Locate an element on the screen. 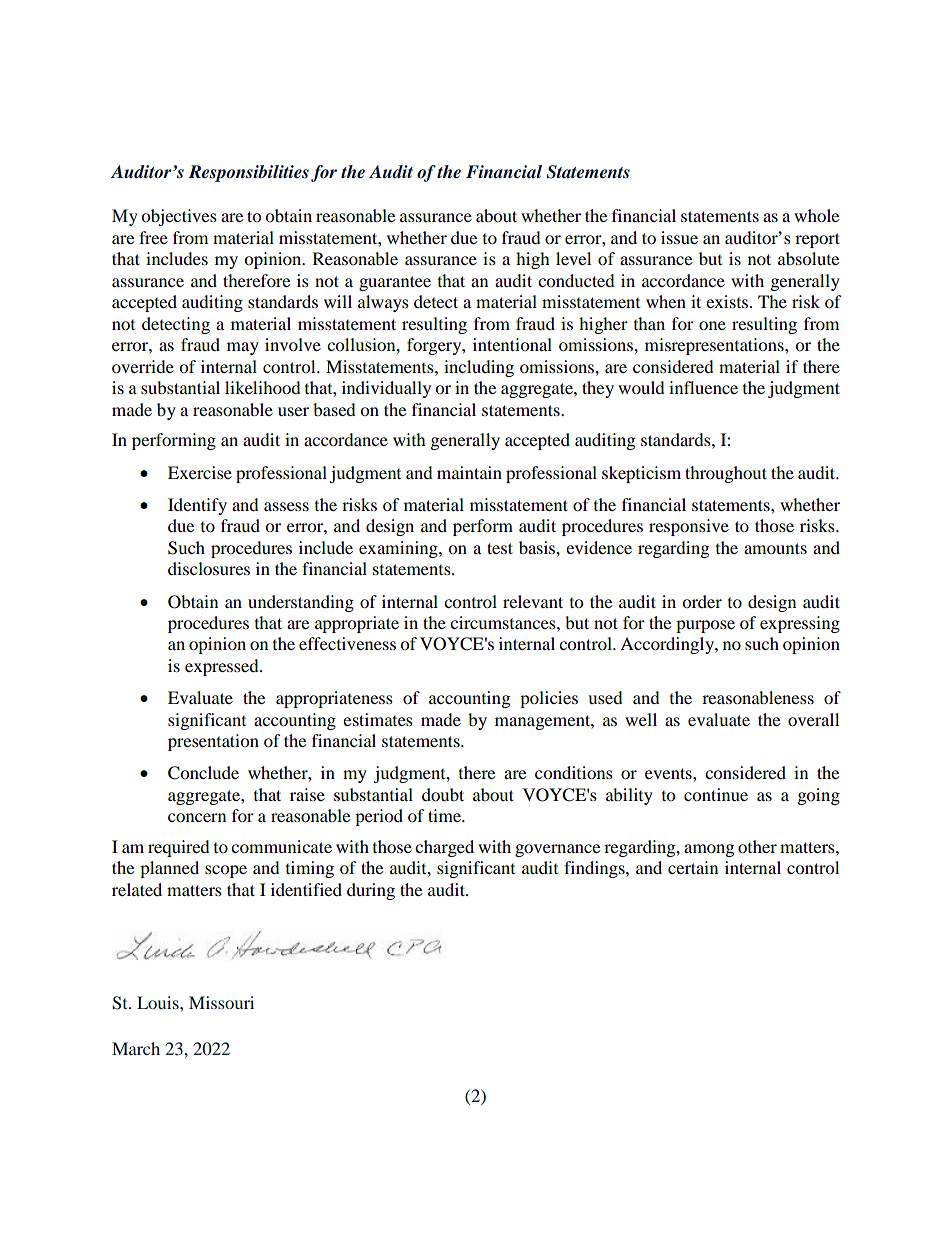 This screenshot has height=1233, width=952. circumstances is located at coordinates (504, 622).
